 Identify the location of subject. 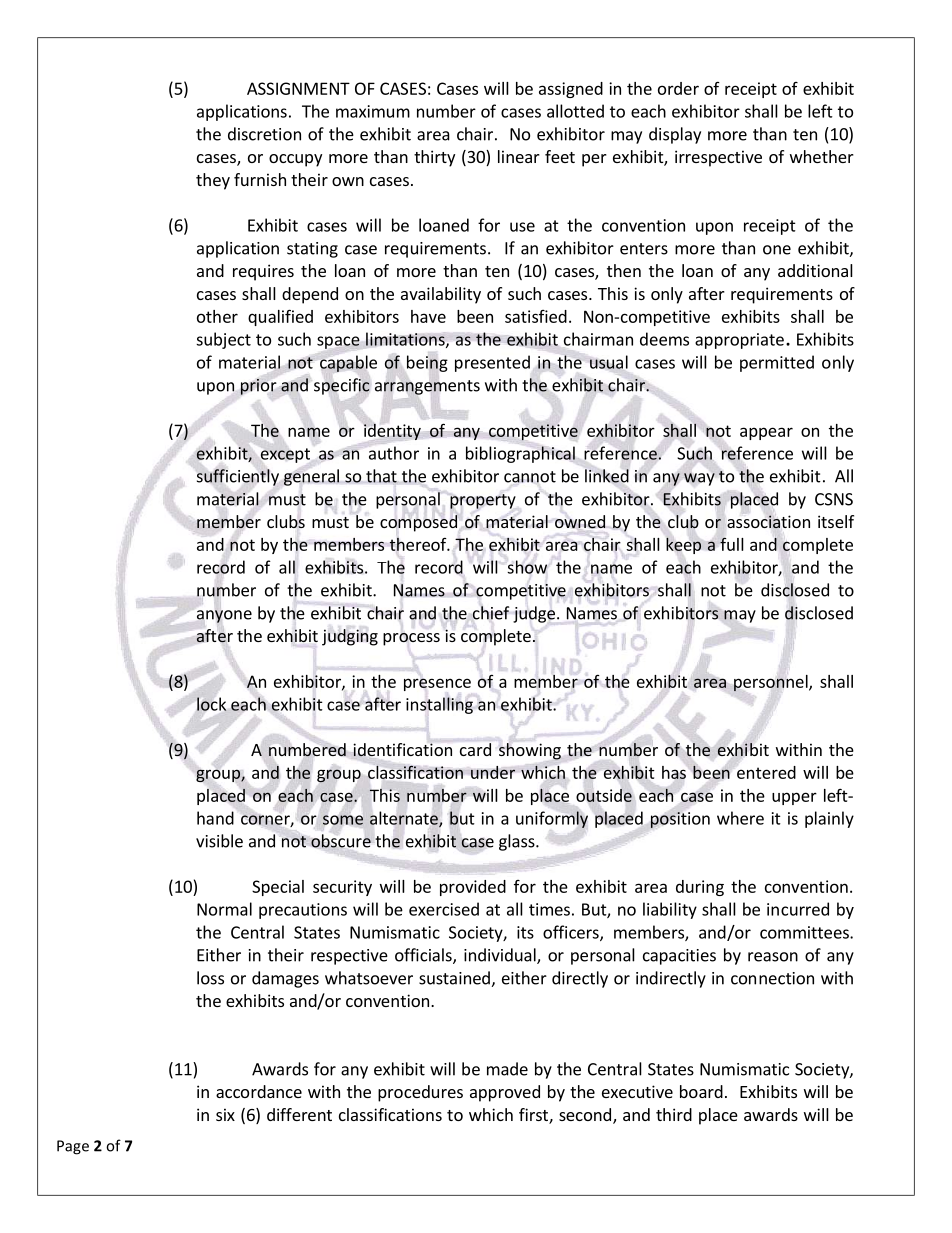
(223, 340).
